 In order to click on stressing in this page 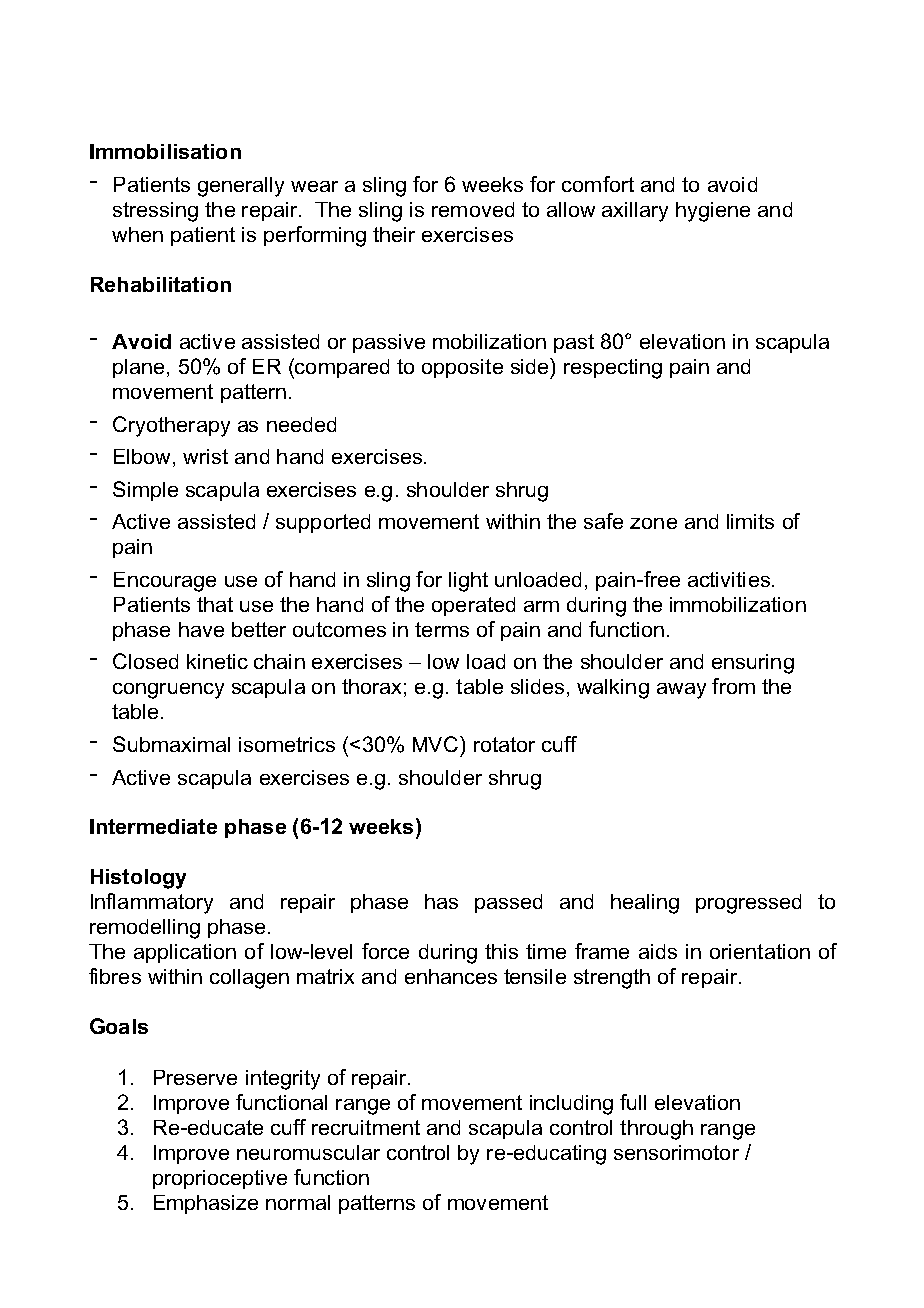, I will do `click(155, 212)`.
